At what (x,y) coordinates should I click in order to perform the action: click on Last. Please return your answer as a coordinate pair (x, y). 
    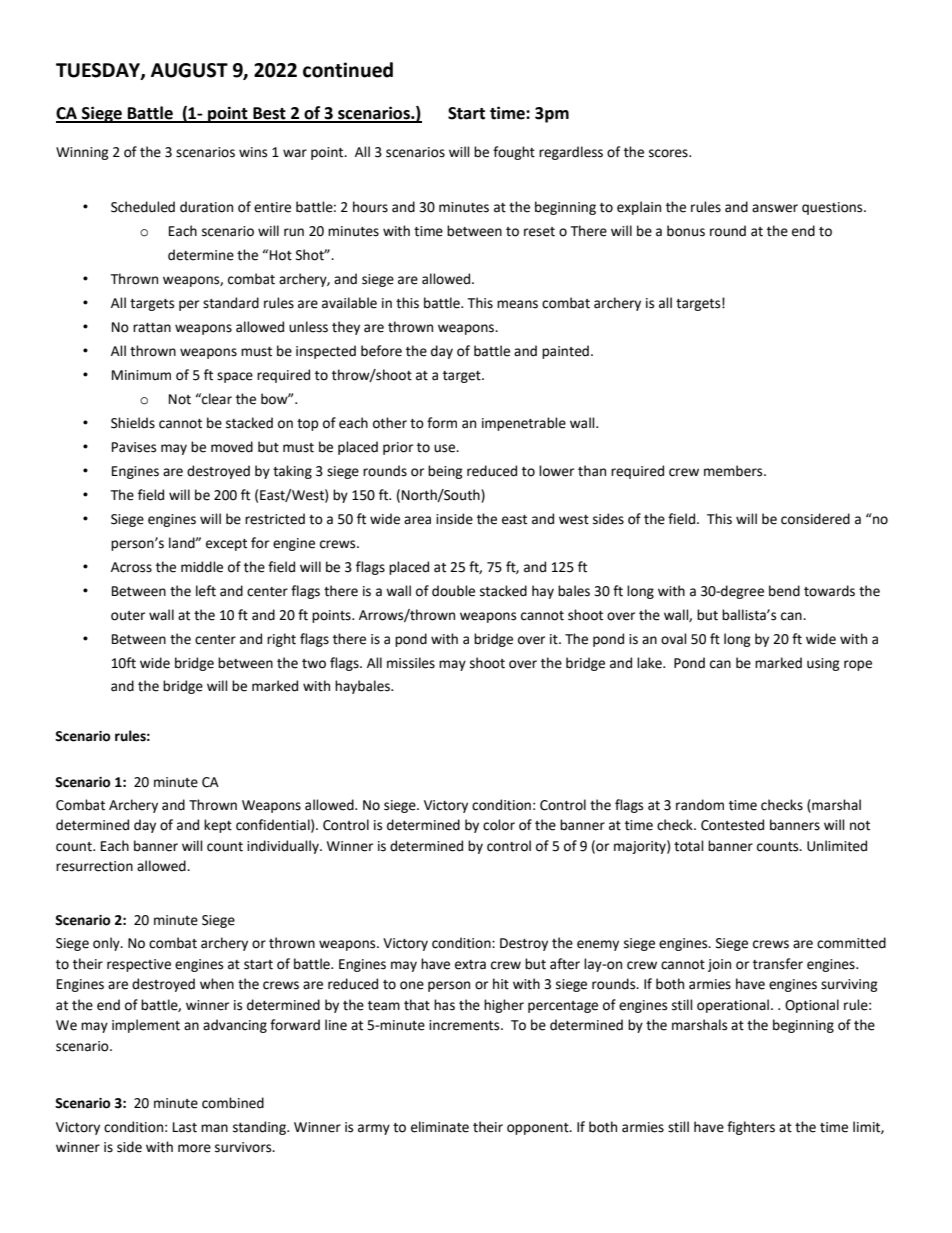
    Looking at the image, I should click on (185, 1127).
